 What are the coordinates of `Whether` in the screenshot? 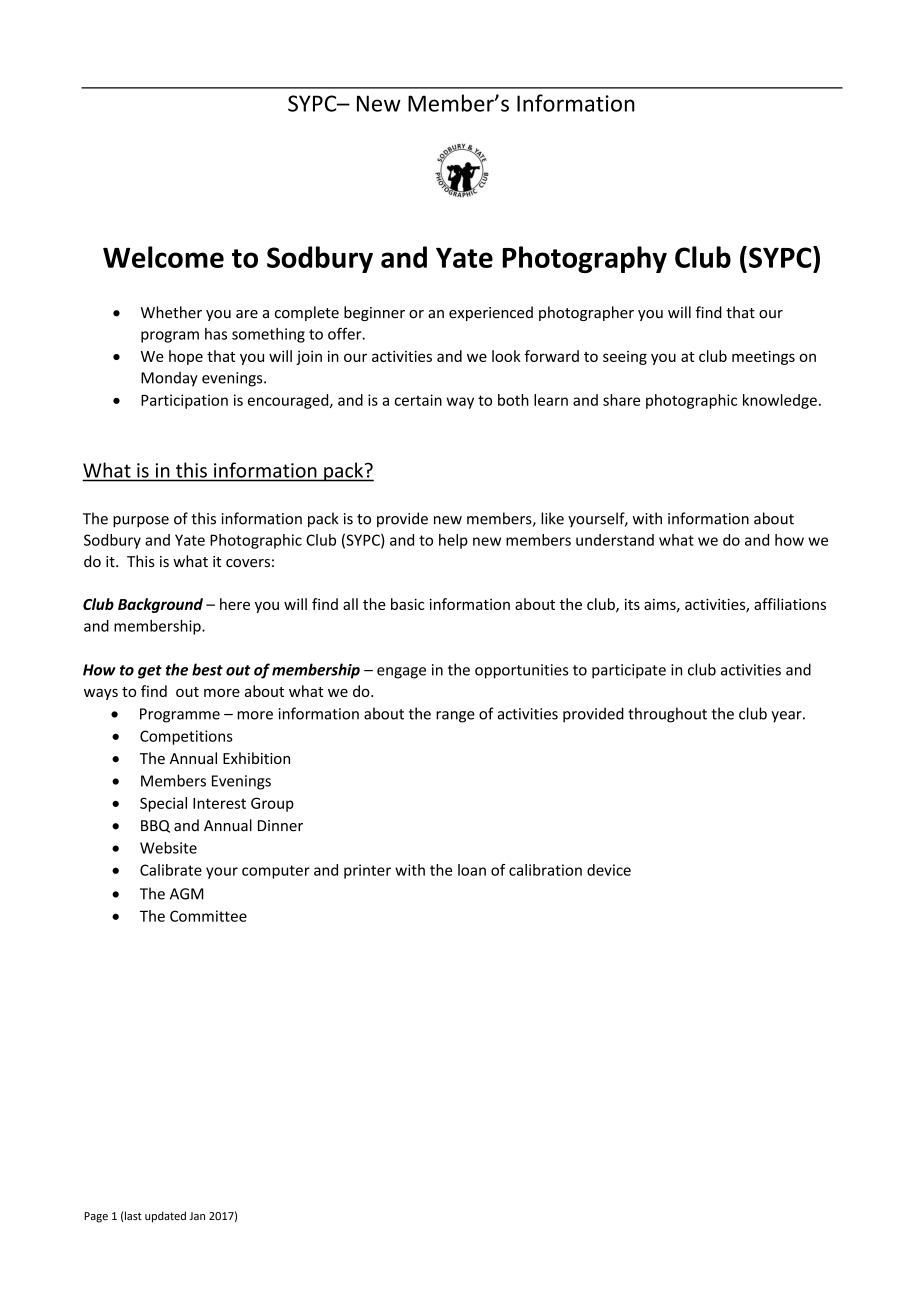 It's located at (171, 312).
